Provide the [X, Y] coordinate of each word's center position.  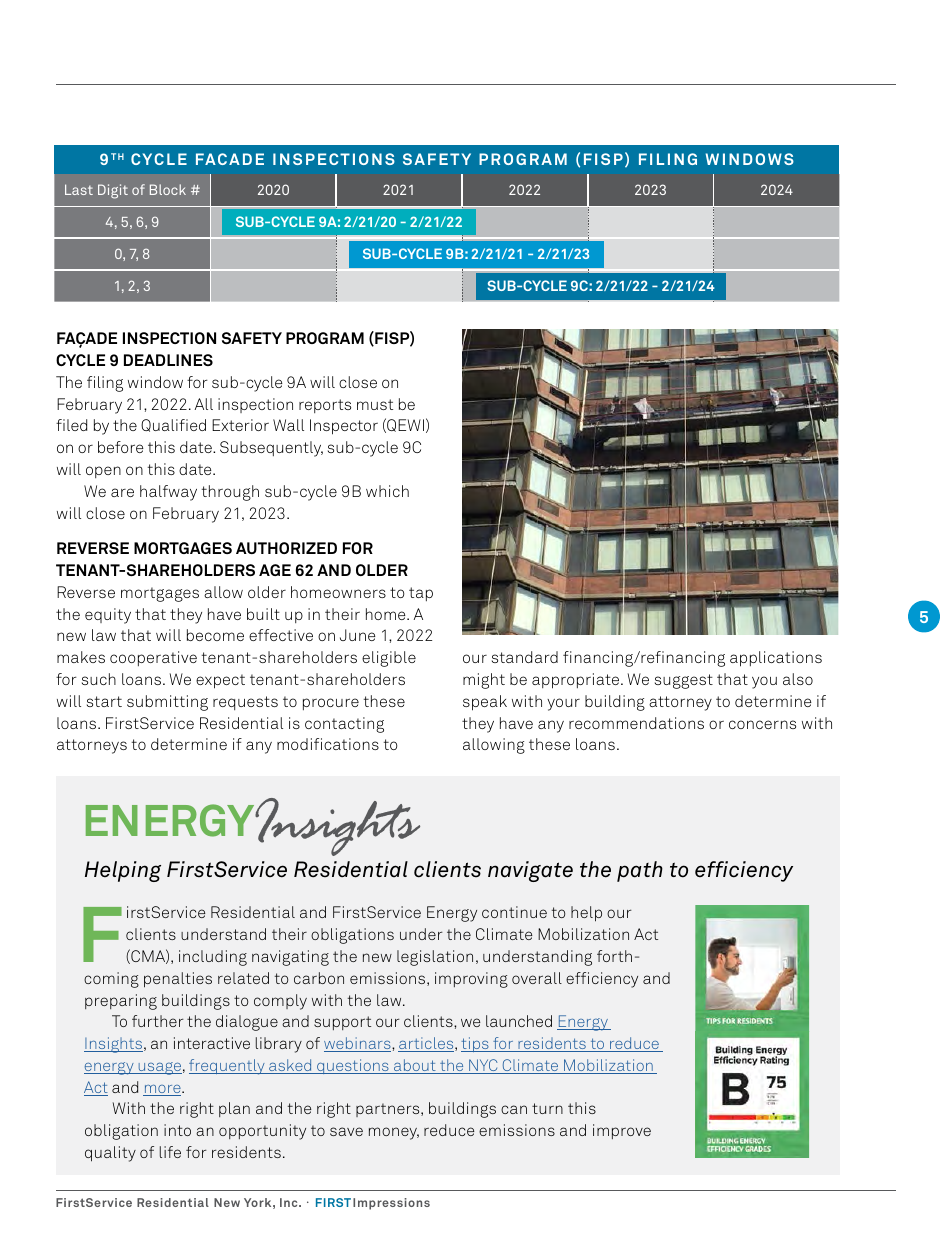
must [375, 404]
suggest [684, 681]
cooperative [153, 658]
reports [325, 406]
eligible [389, 659]
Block [168, 189]
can [514, 1109]
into [177, 1130]
